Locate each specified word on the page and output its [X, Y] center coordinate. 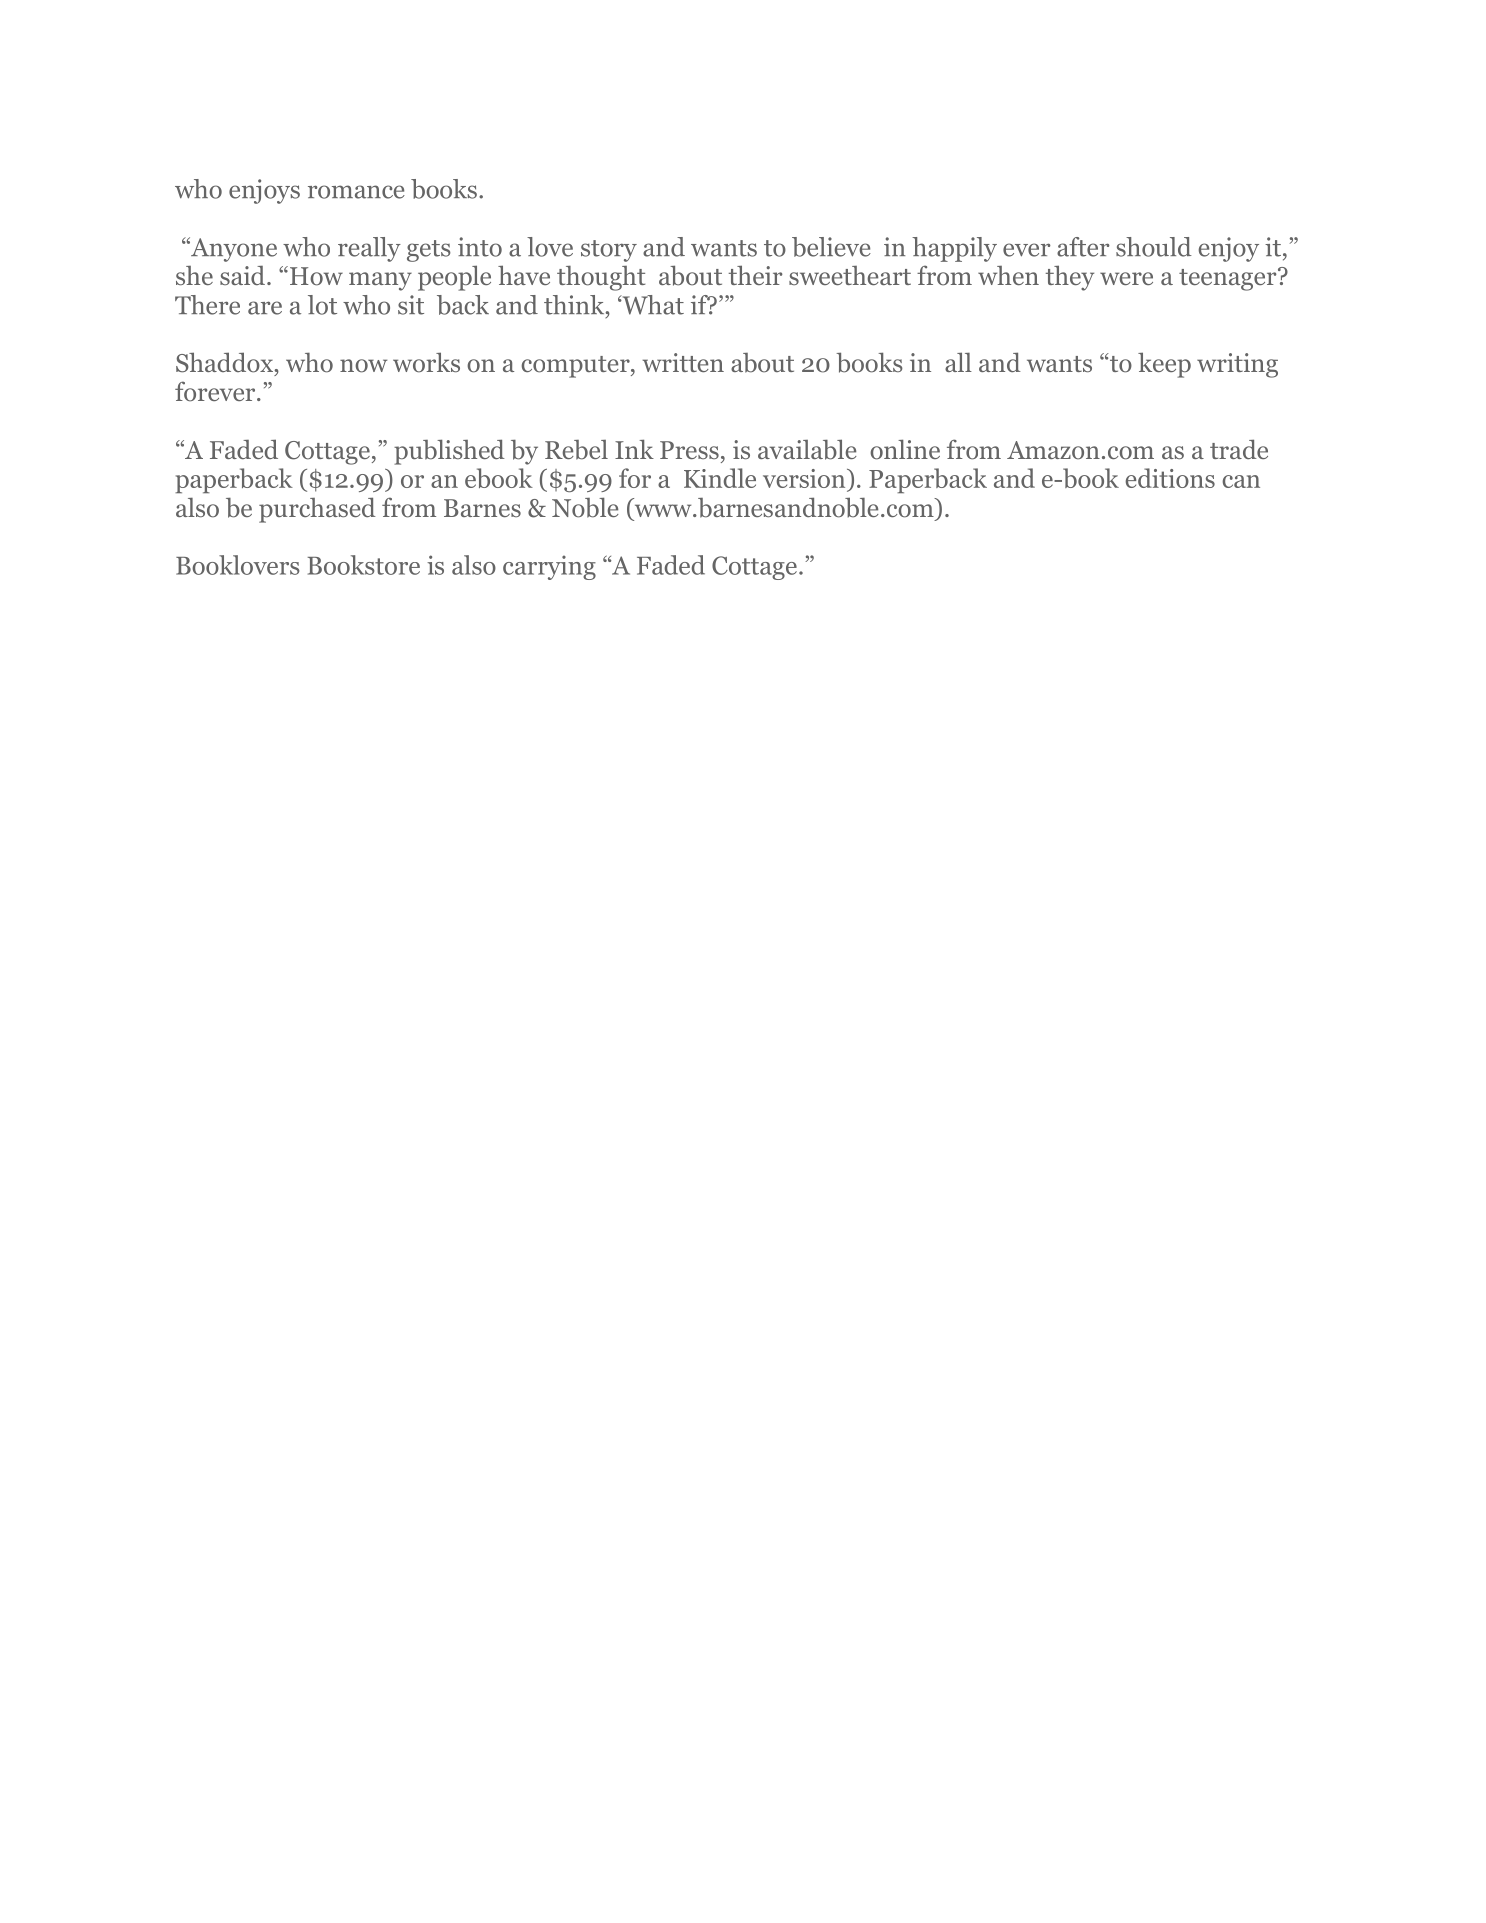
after [1083, 247]
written [683, 362]
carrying [549, 567]
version [805, 480]
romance [356, 192]
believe [831, 247]
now [363, 366]
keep [1164, 365]
